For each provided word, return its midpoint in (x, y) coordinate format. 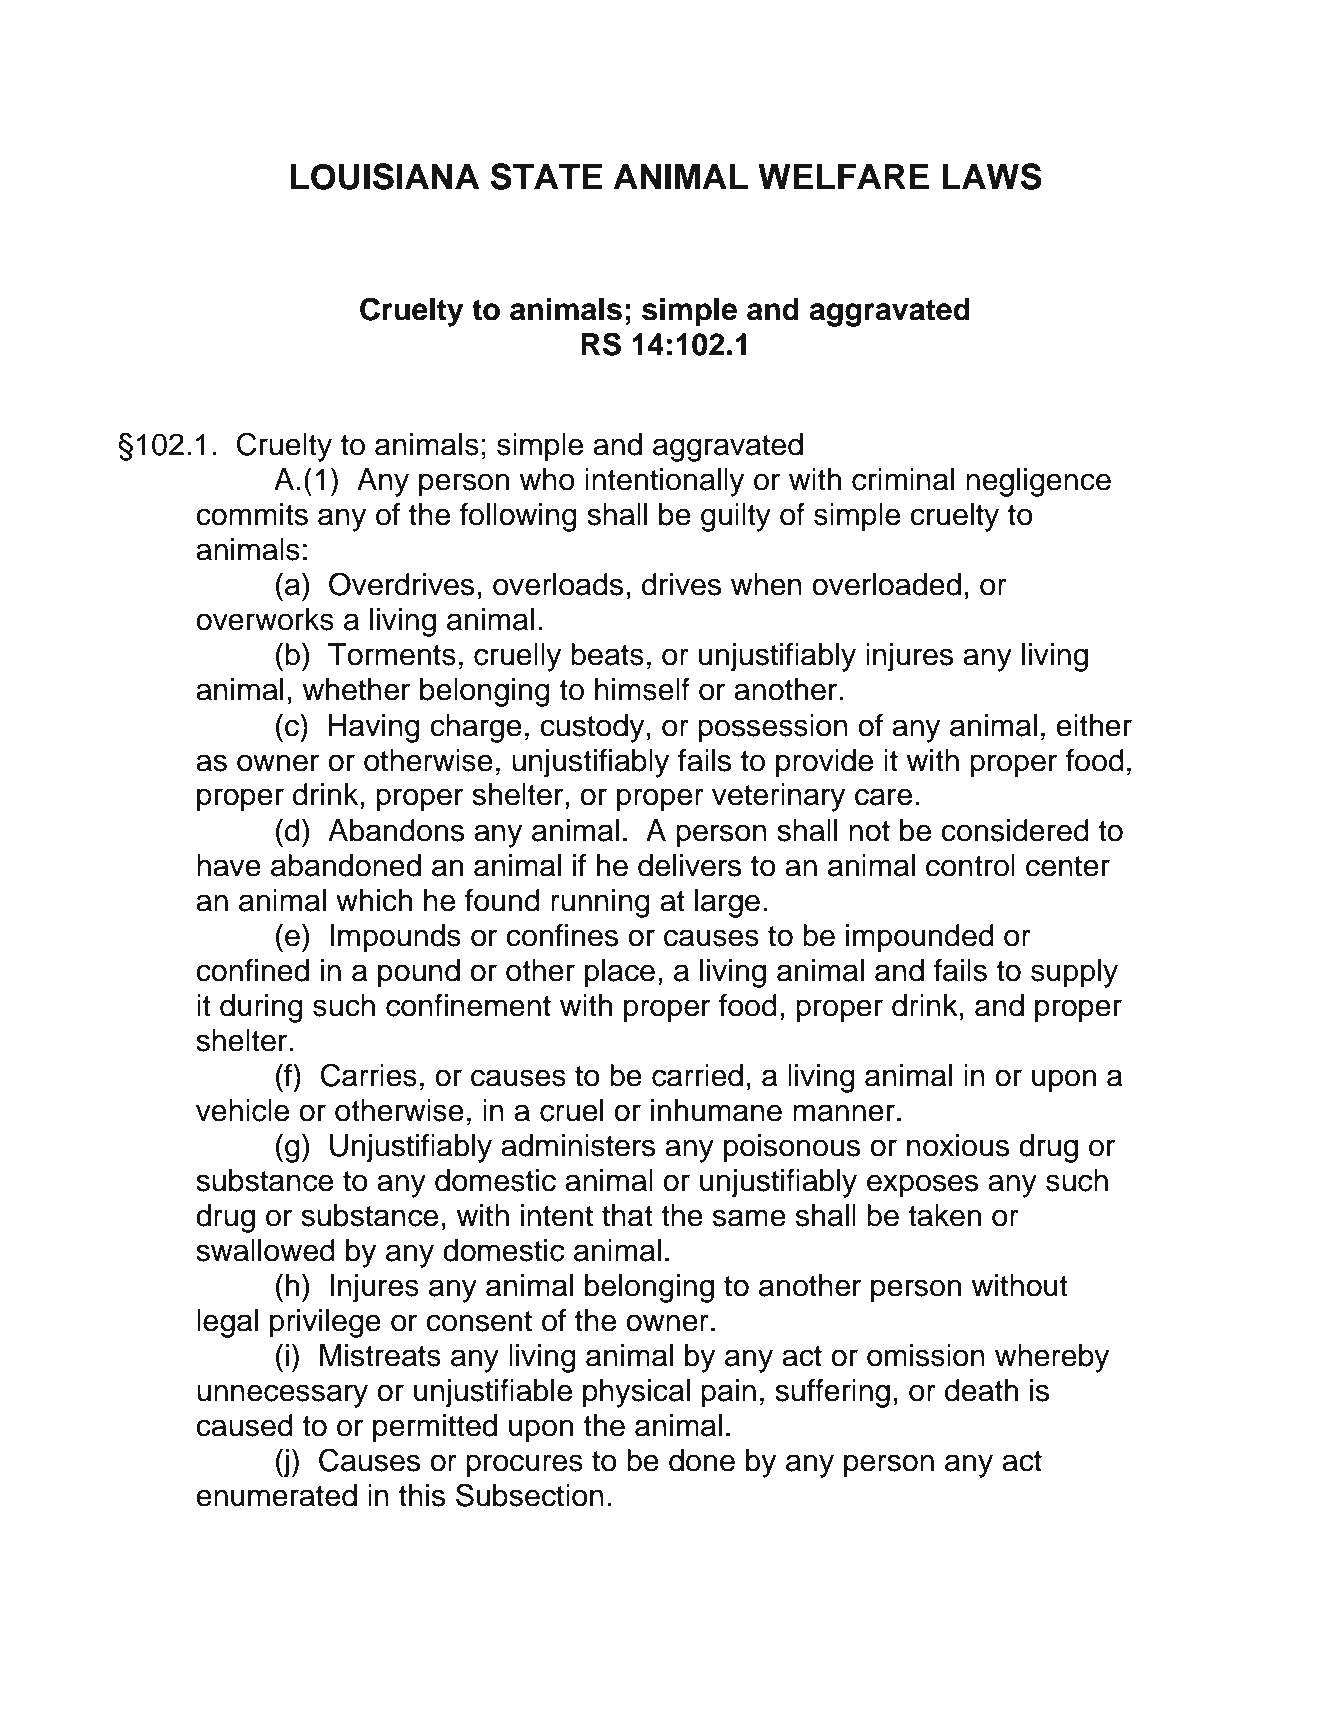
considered (1015, 830)
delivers (690, 865)
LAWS (992, 176)
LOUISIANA (385, 176)
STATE (546, 176)
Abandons (396, 830)
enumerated (276, 1495)
